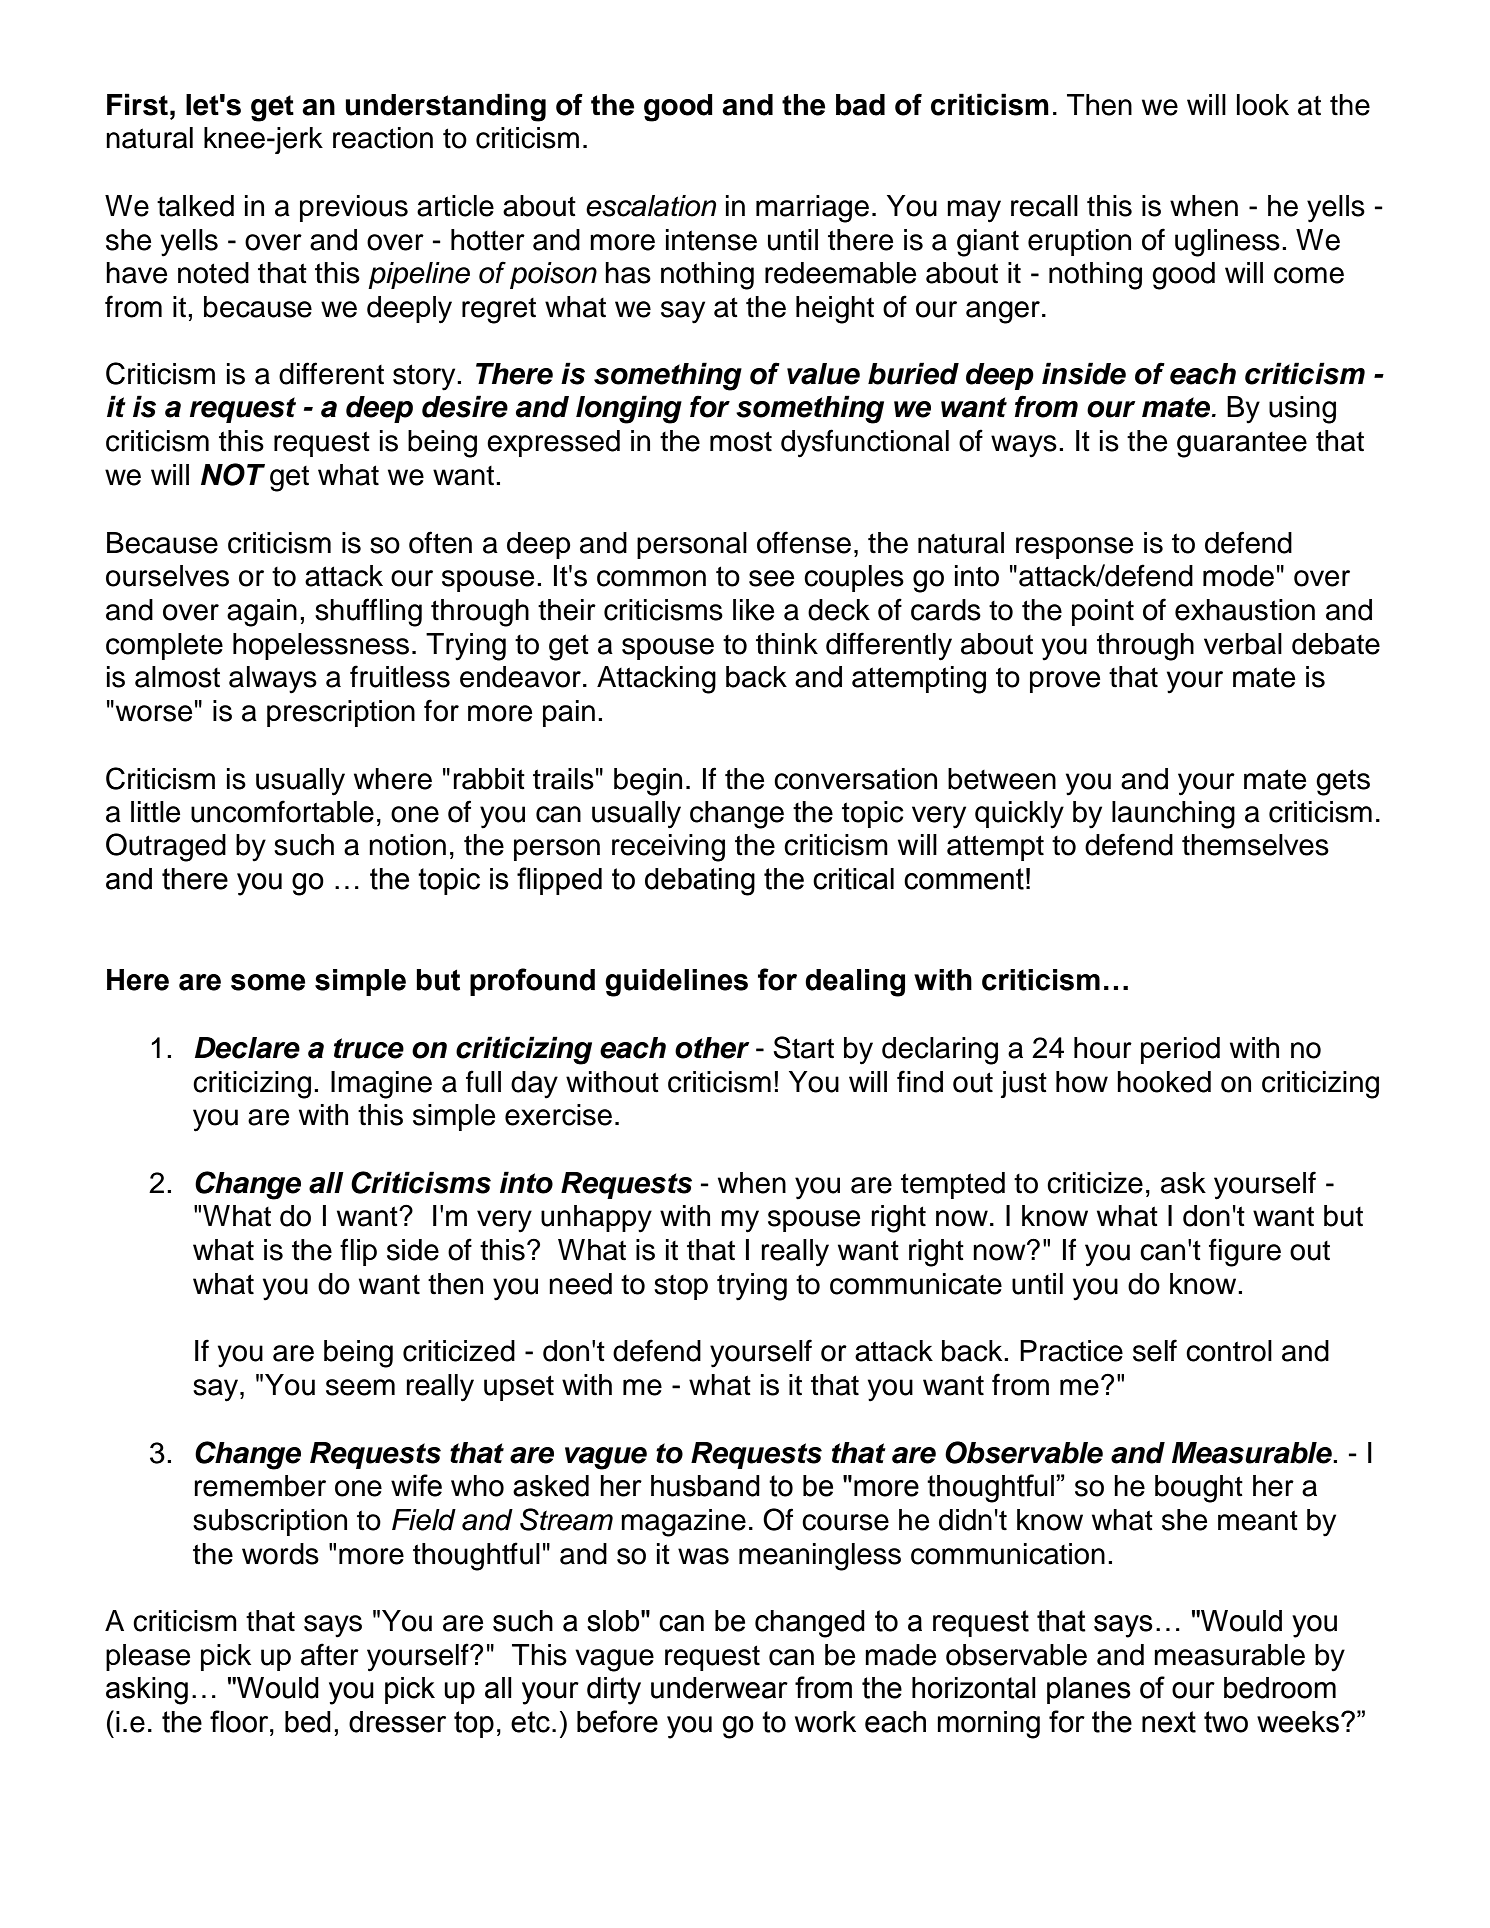 The height and width of the screenshot is (1928, 1490). What do you see at coordinates (712, 1048) in the screenshot?
I see `other` at bounding box center [712, 1048].
